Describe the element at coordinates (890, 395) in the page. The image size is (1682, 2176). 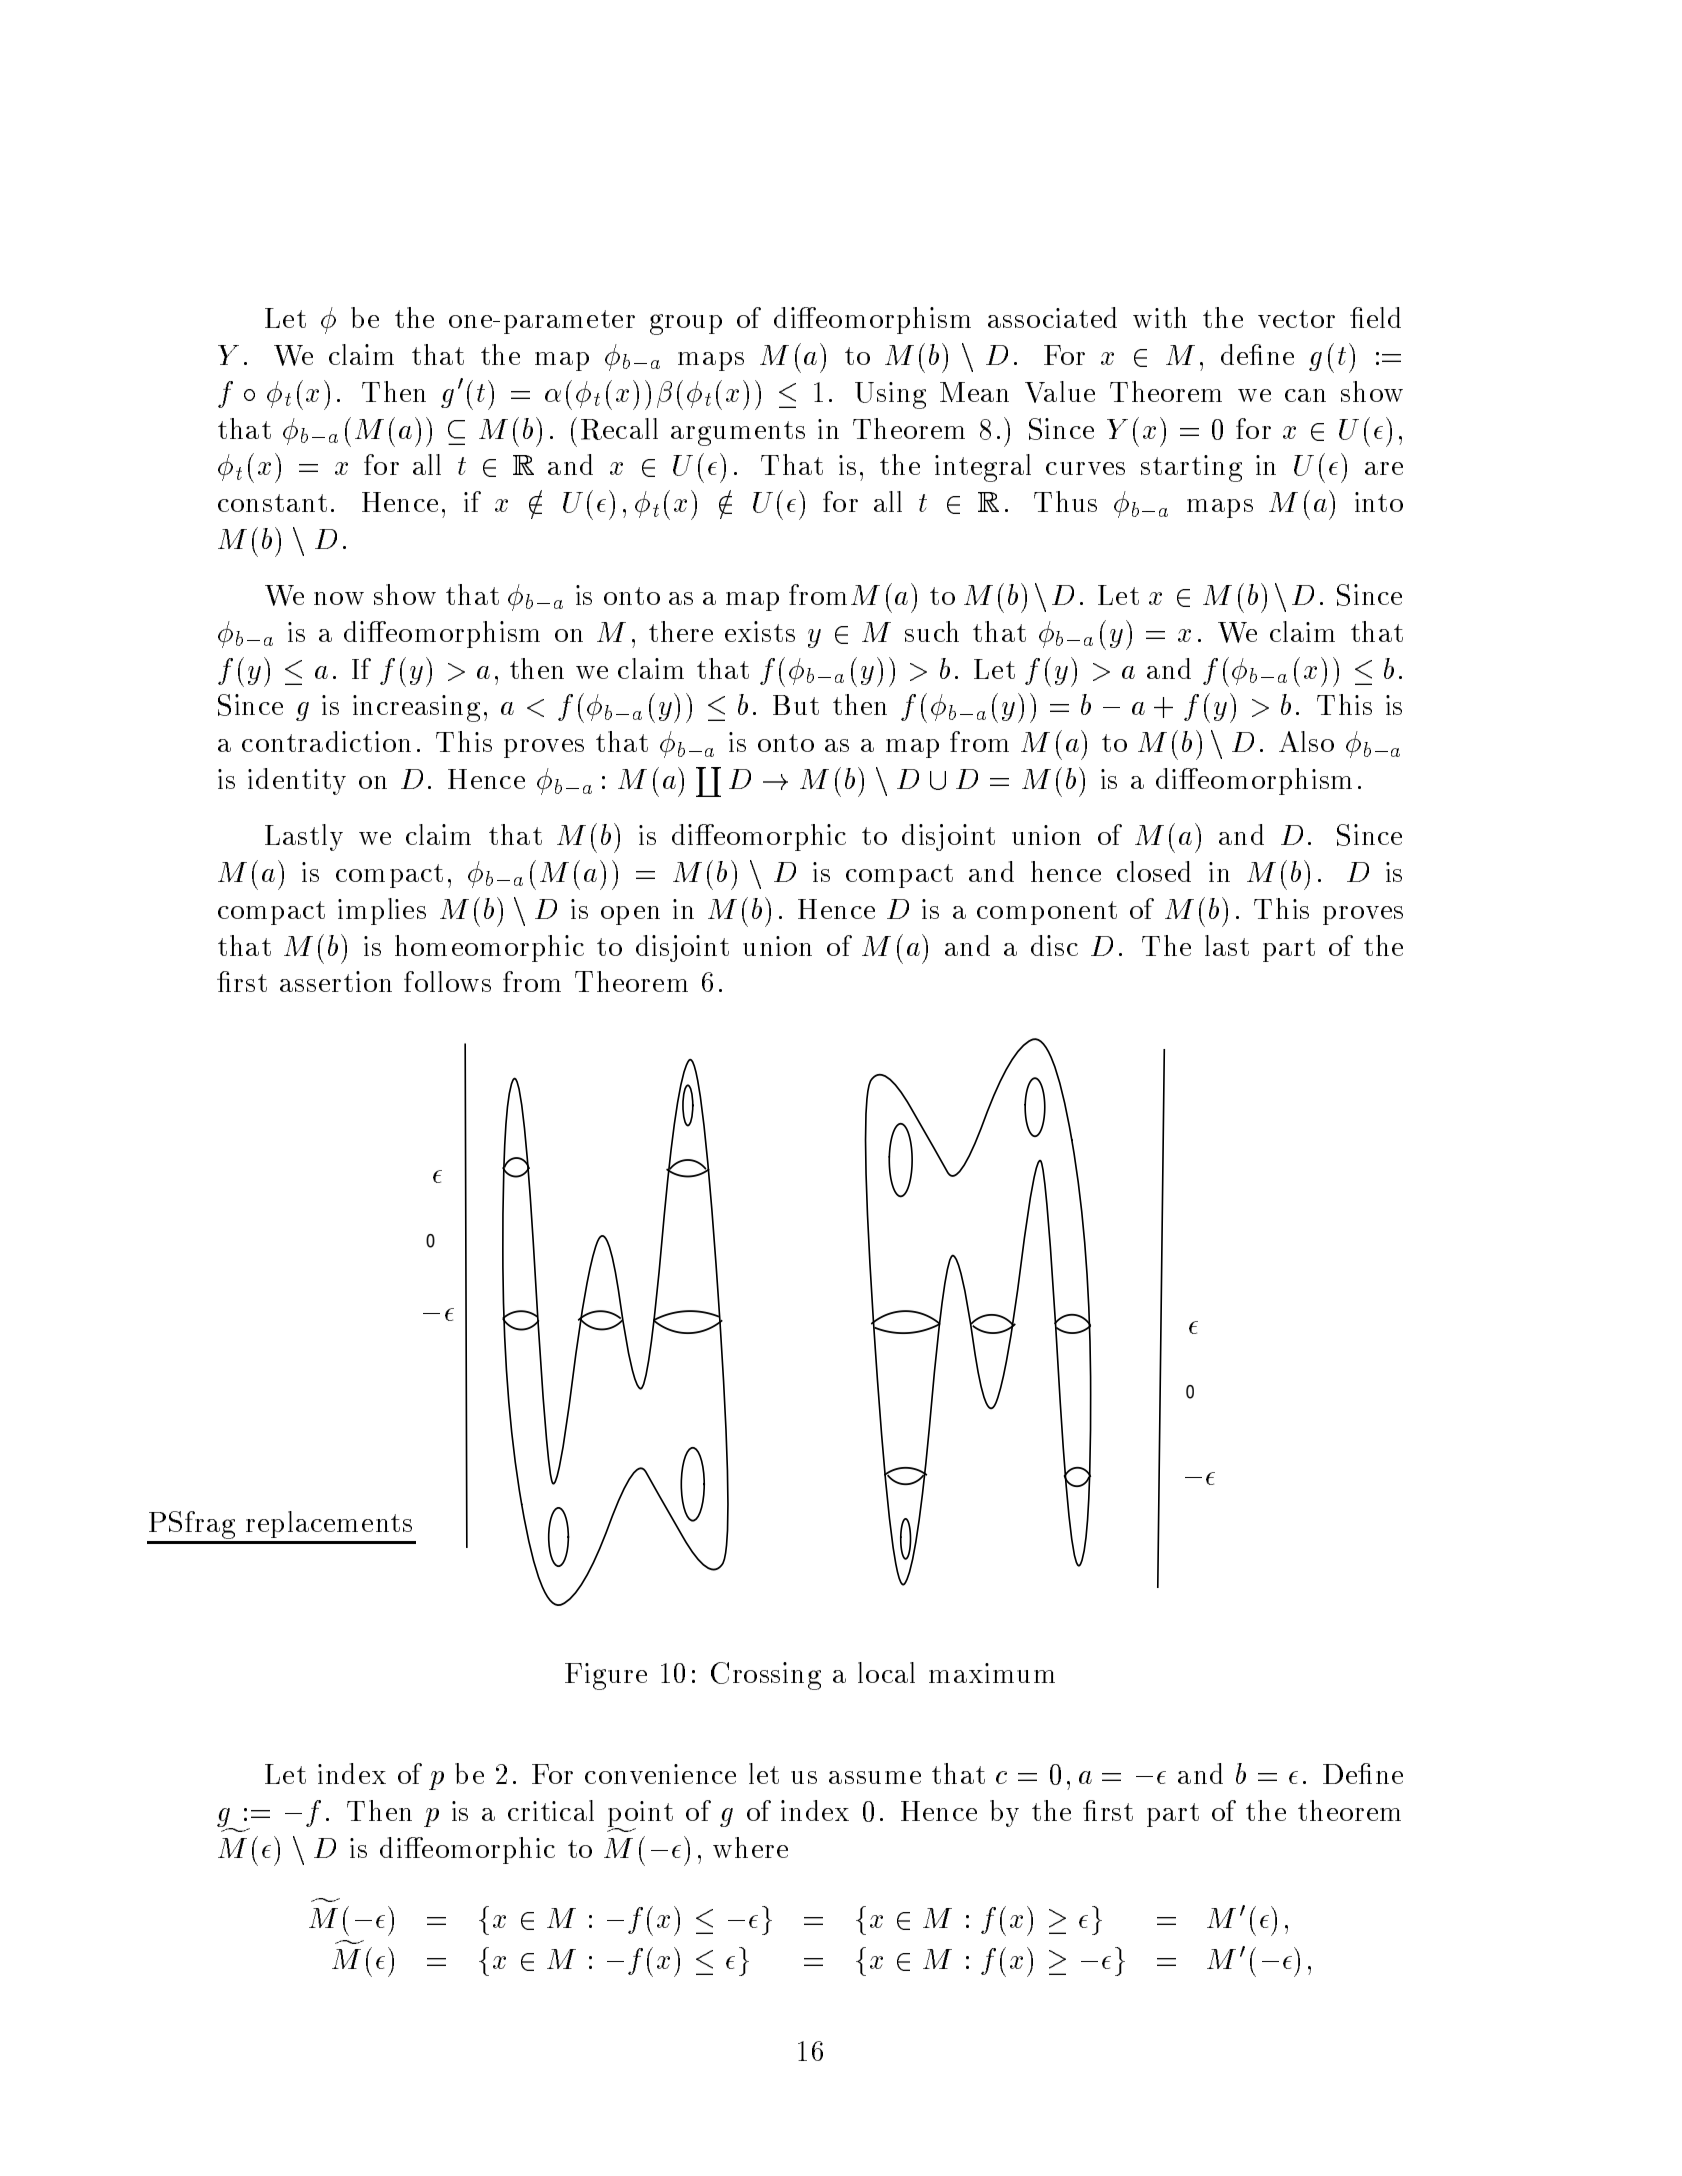
I see `Using` at that location.
